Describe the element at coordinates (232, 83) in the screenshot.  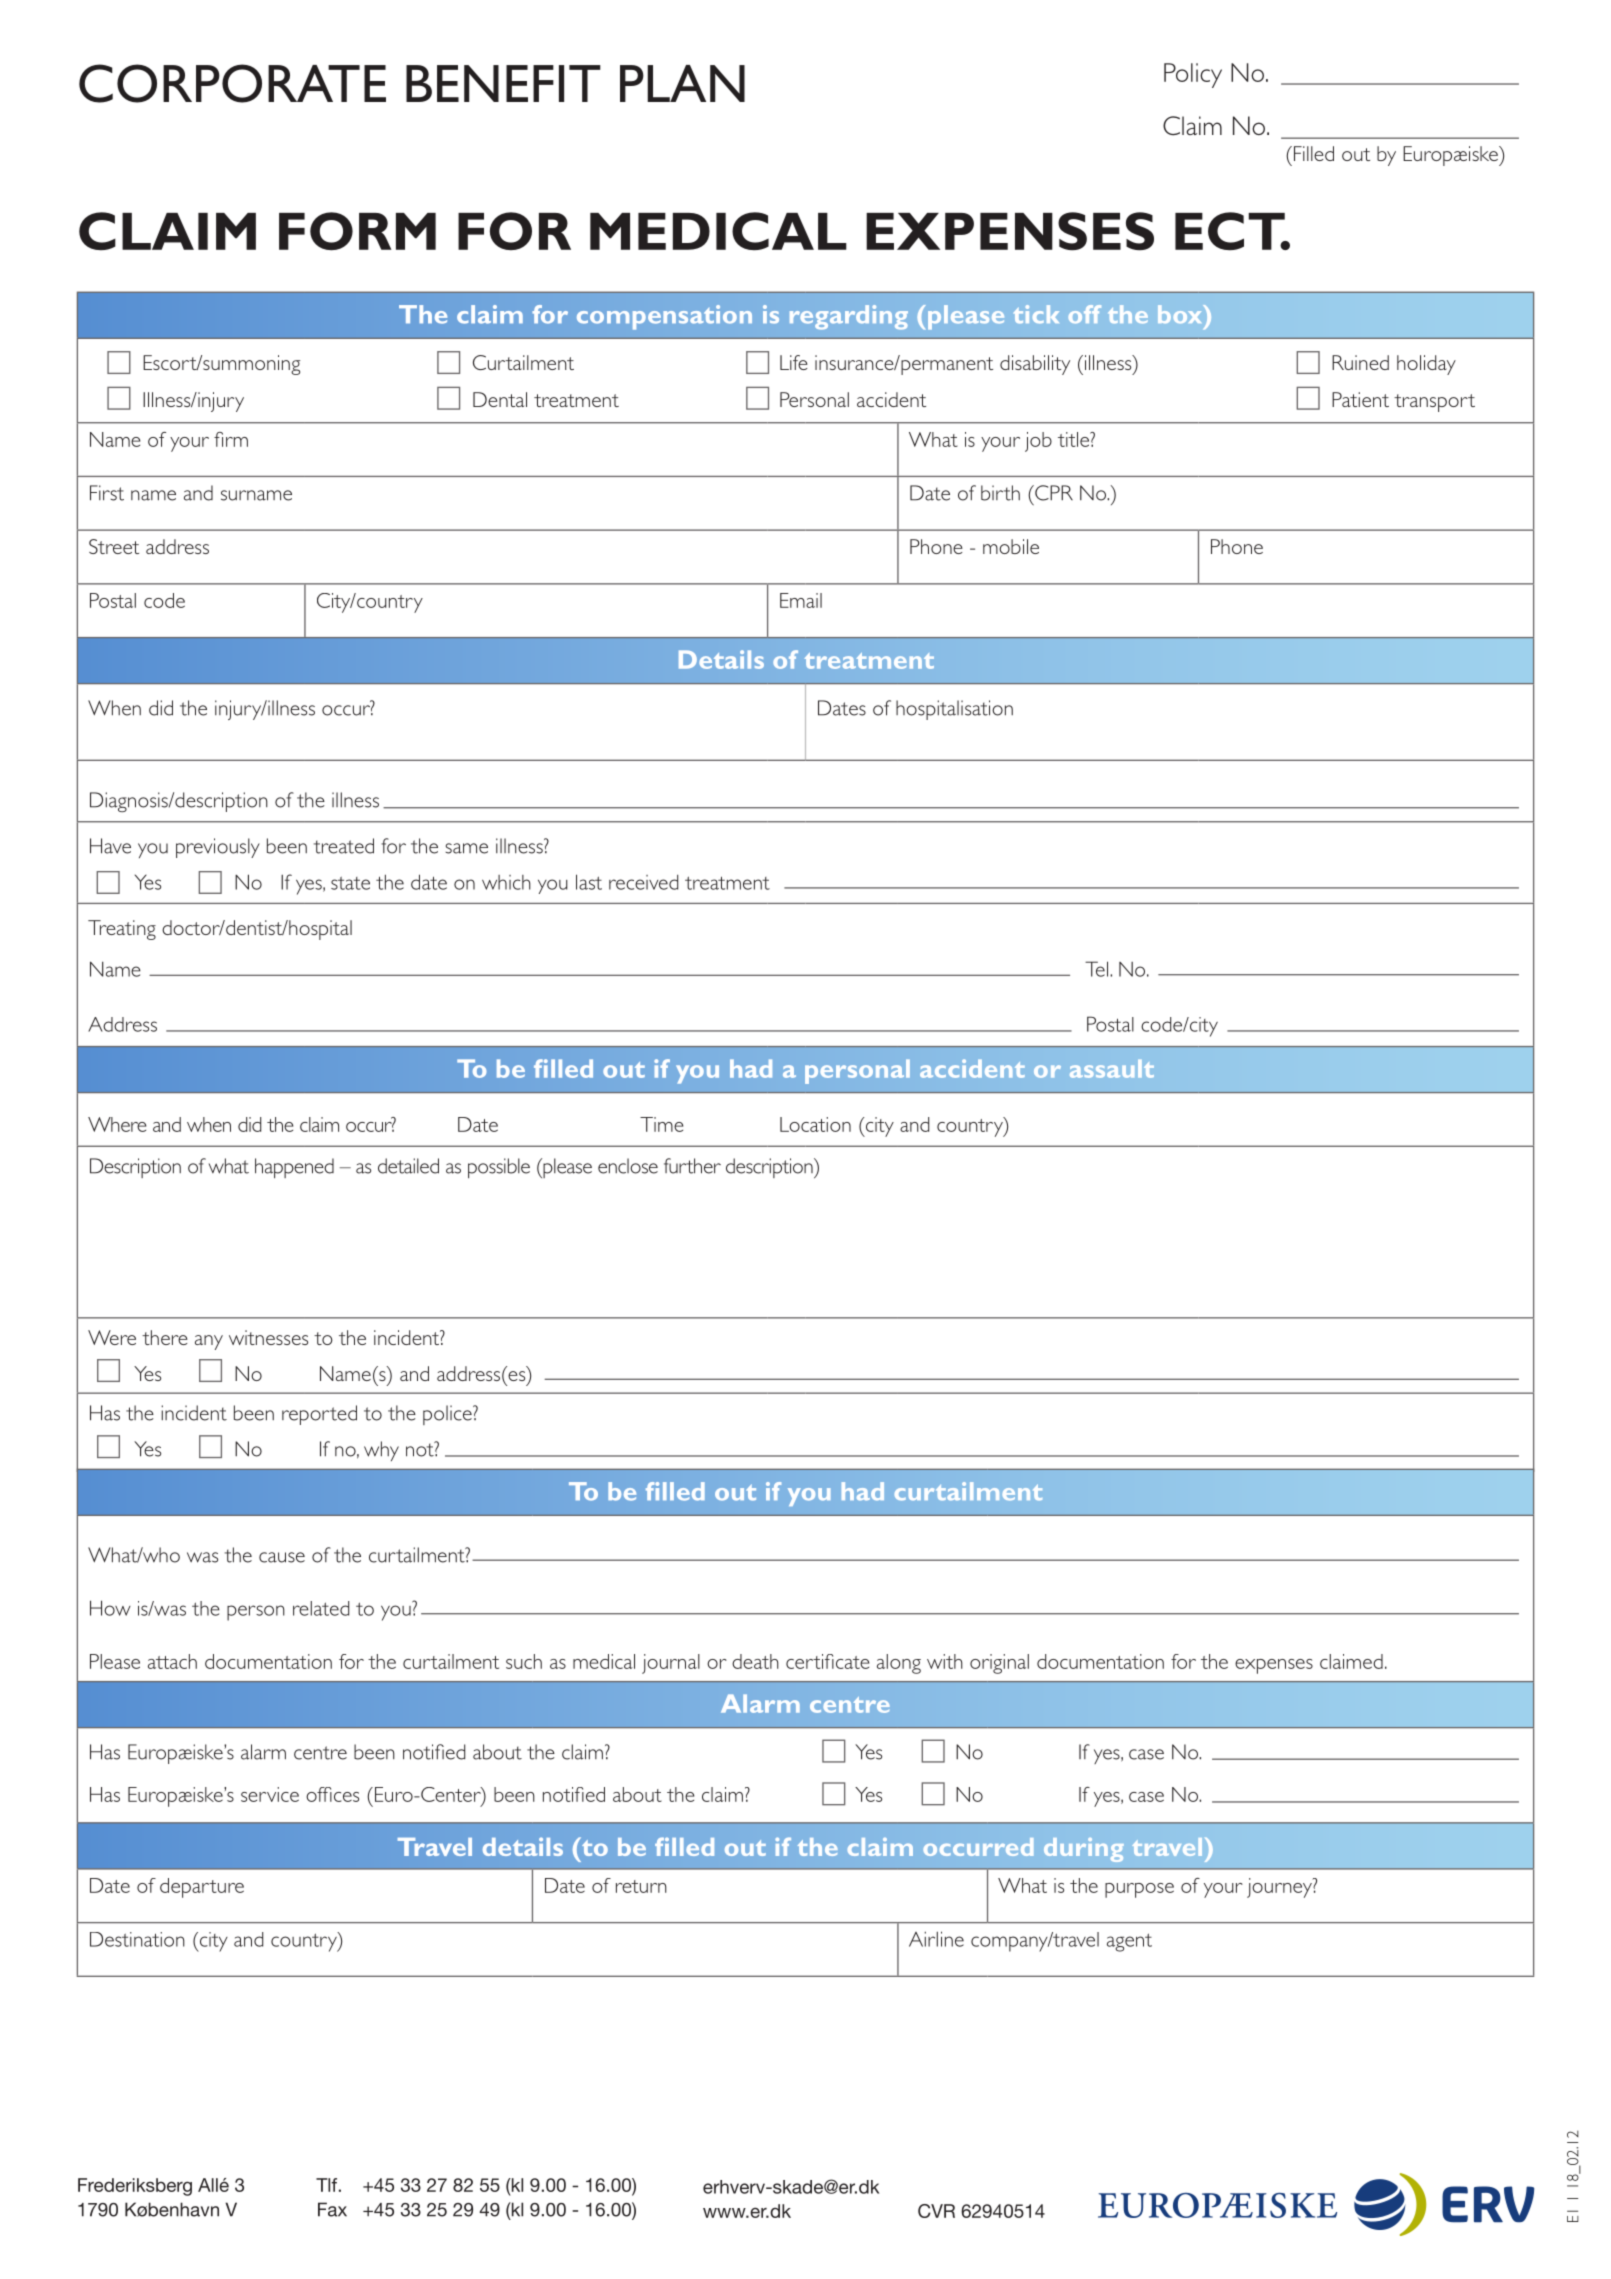
I see `CORPORATE` at that location.
